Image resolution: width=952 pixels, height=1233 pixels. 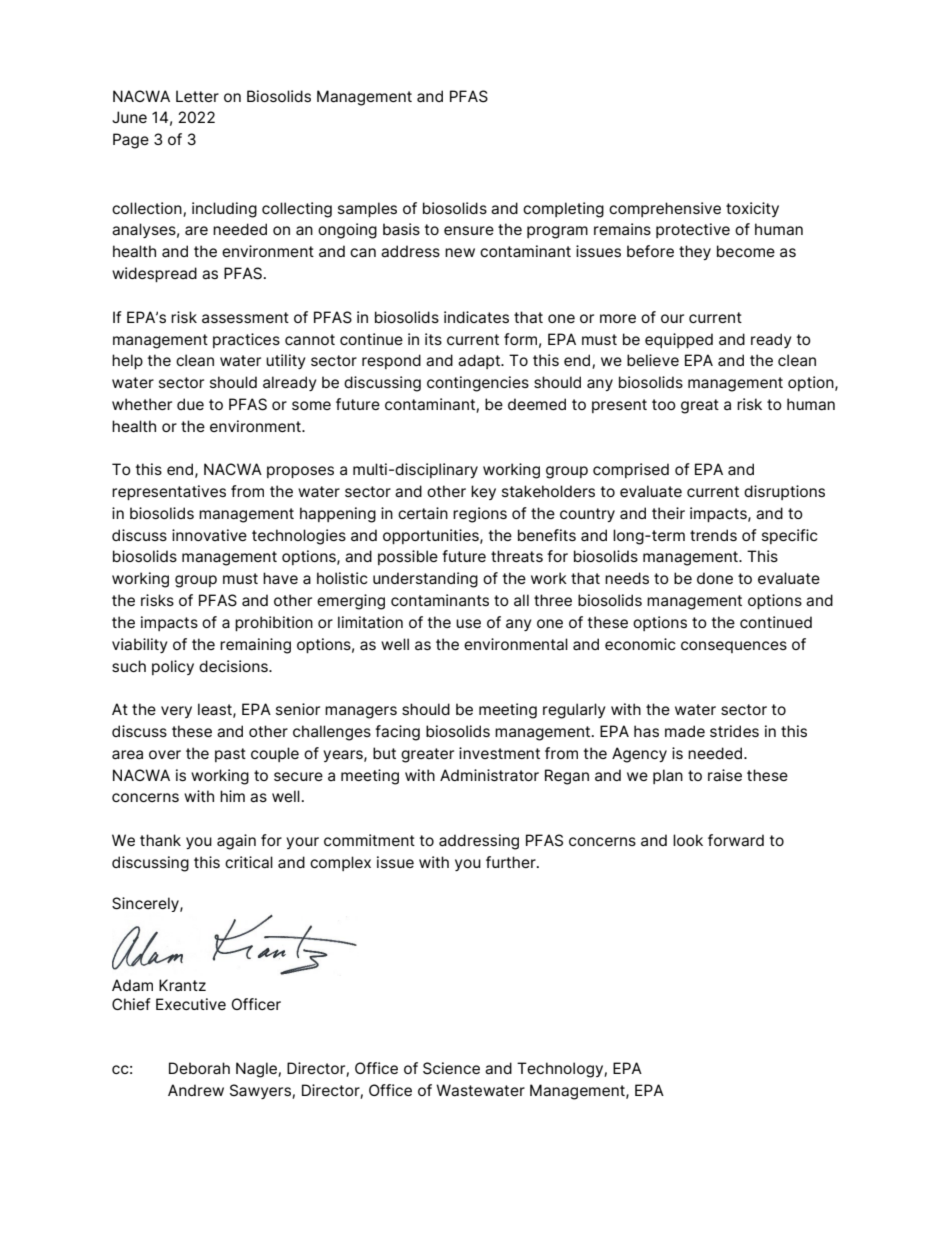 I want to click on toxicity, so click(x=752, y=209).
